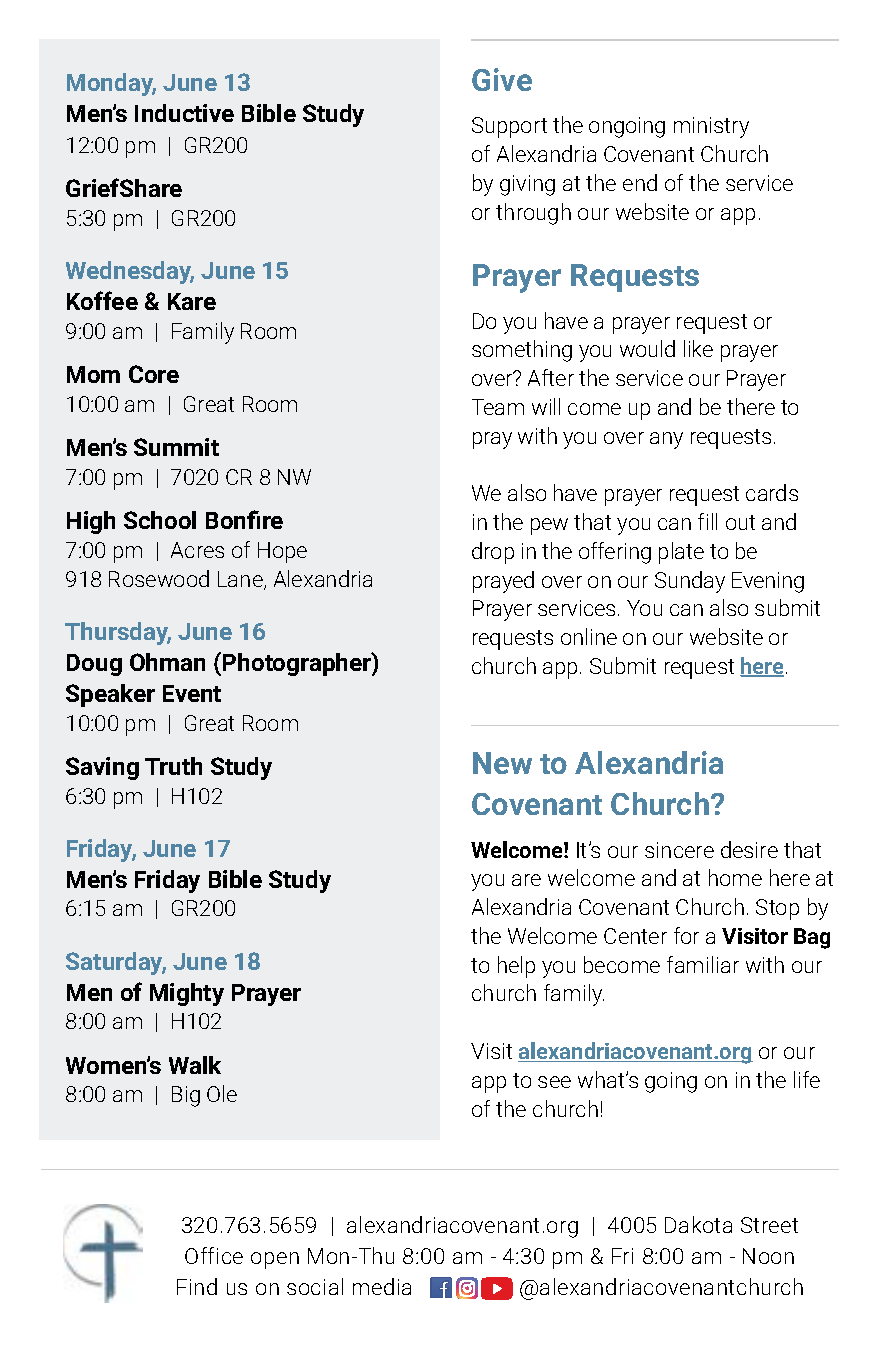 This image has height=1355, width=877. Describe the element at coordinates (711, 127) in the image. I see `ministry` at that location.
